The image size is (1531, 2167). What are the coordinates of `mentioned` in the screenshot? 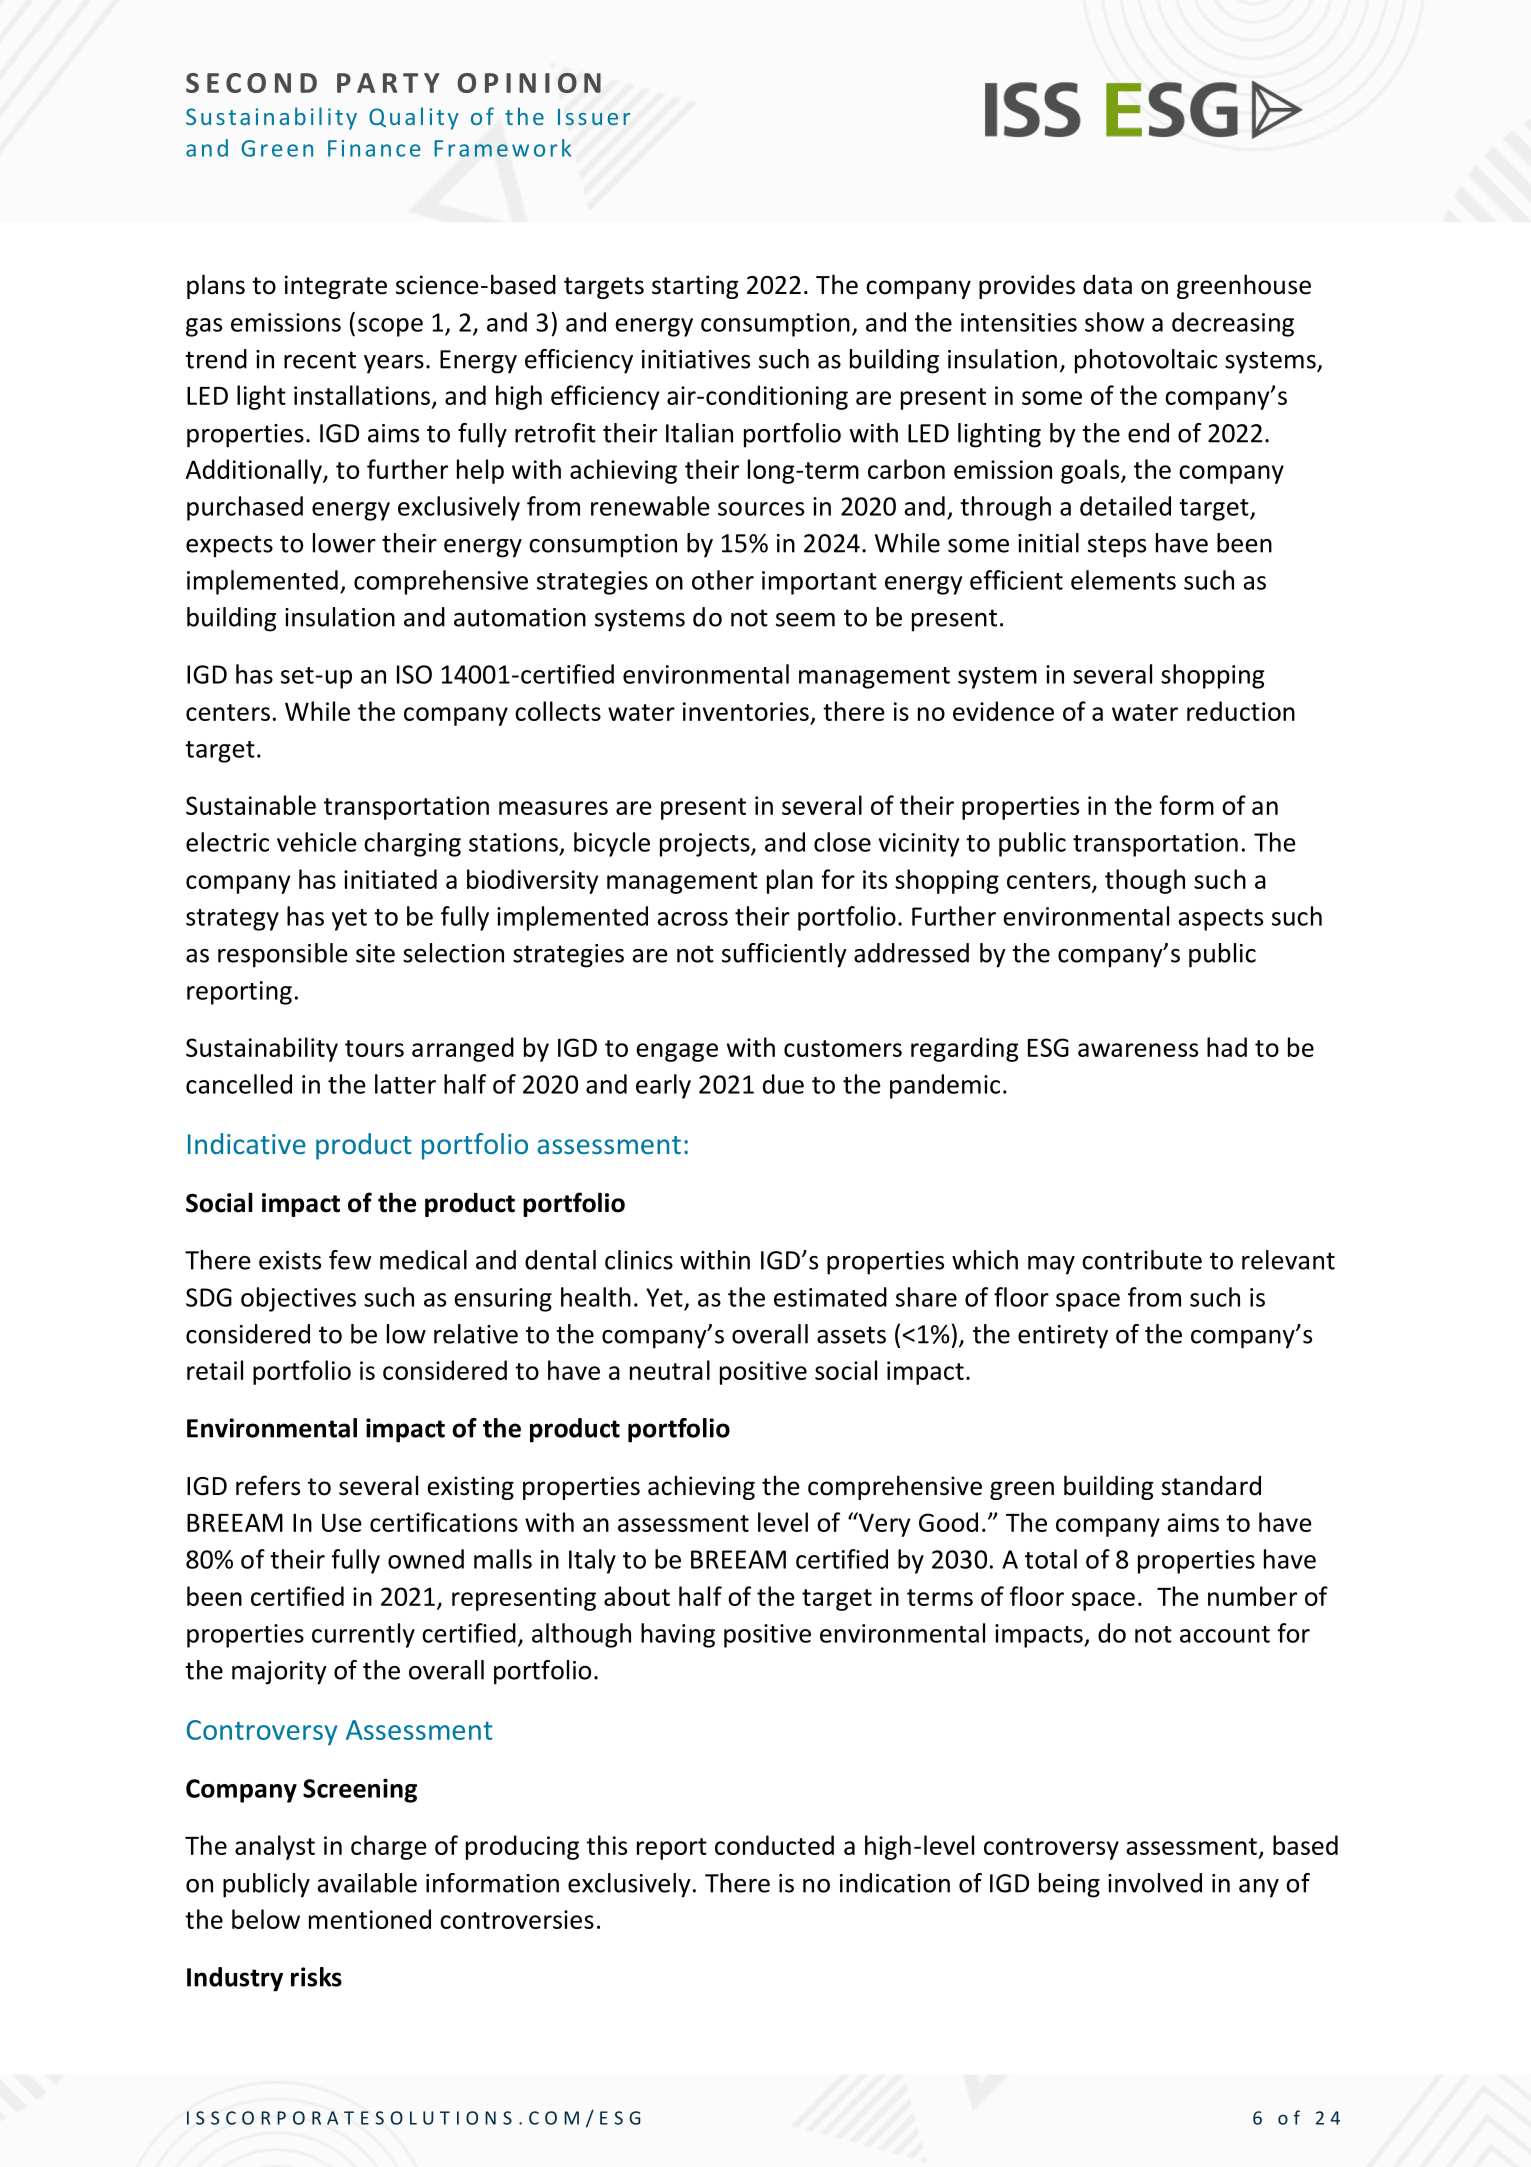 It's located at (370, 1919).
